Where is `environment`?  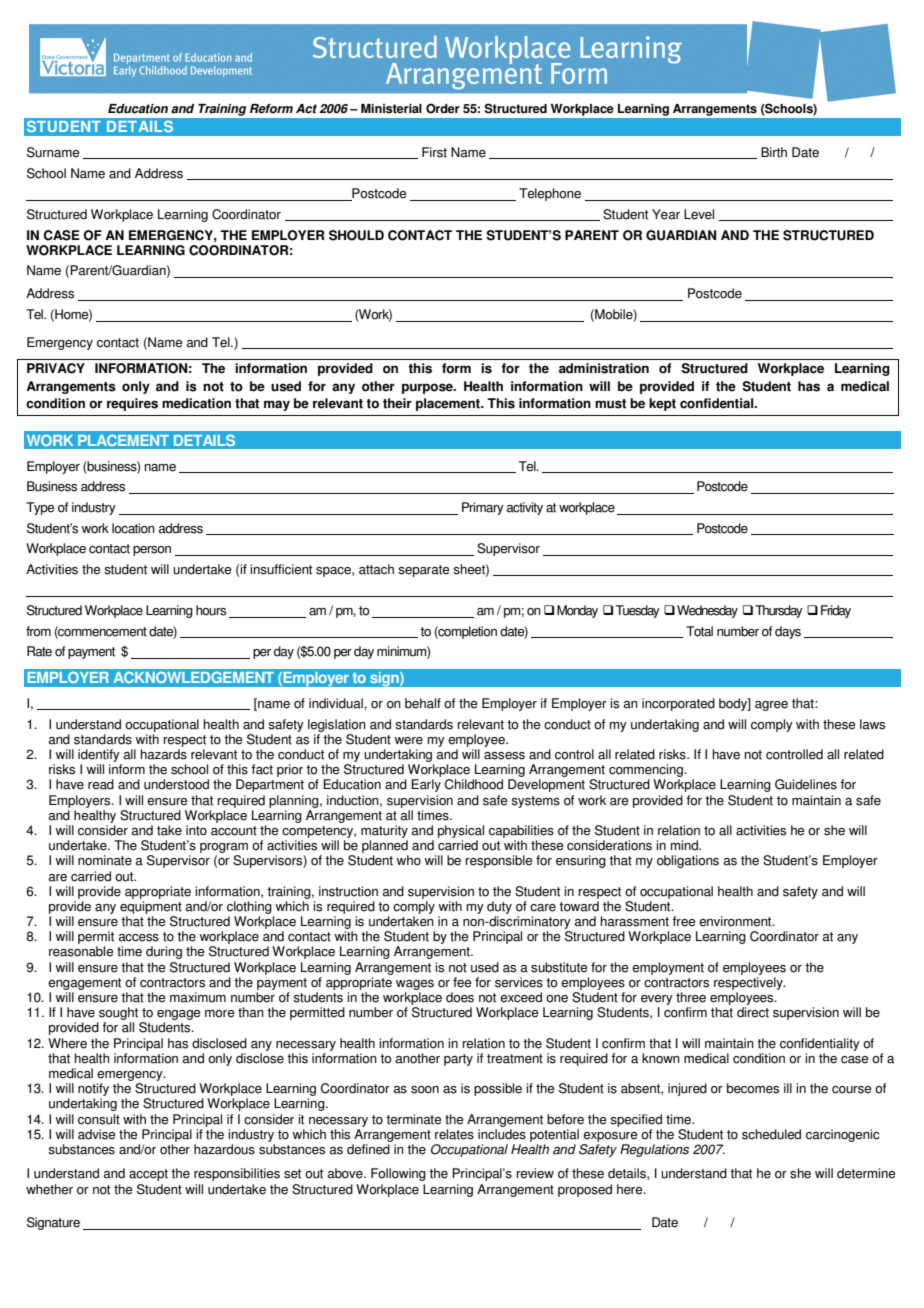
environment is located at coordinates (736, 921).
